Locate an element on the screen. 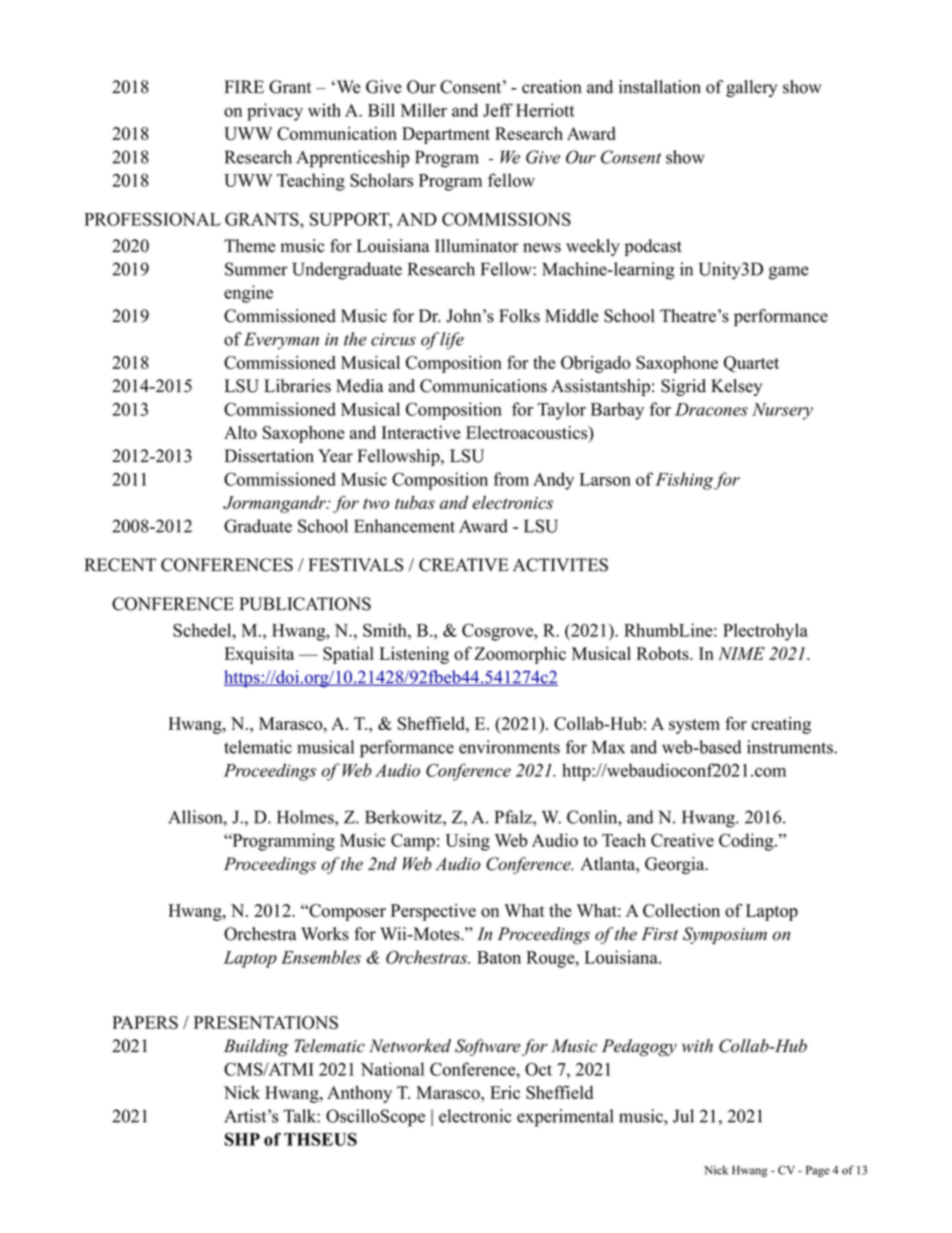 Image resolution: width=952 pixels, height=1233 pixels. Robots is located at coordinates (663, 653).
